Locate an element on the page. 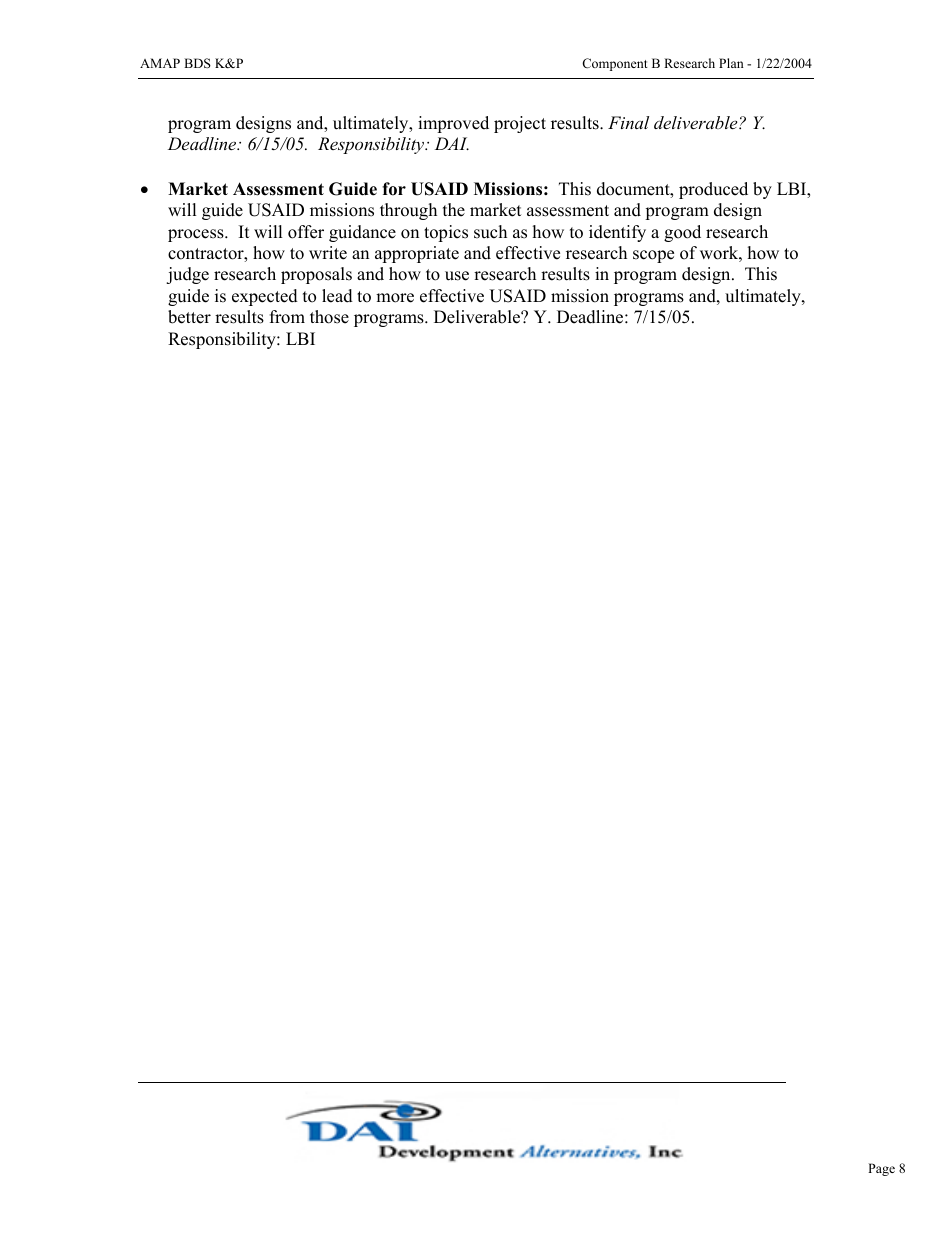  from is located at coordinates (287, 317).
